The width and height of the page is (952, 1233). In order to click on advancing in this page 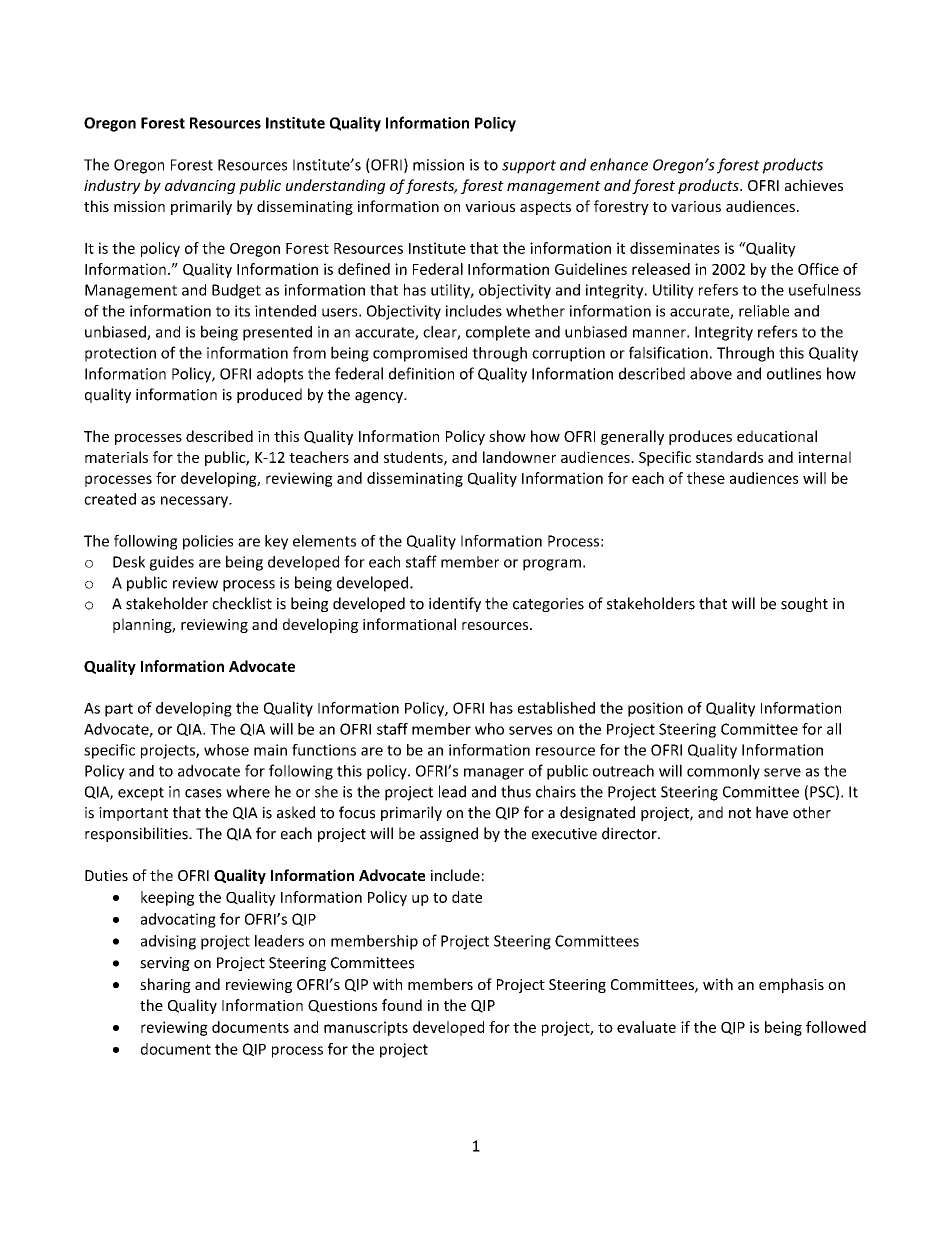, I will do `click(200, 186)`.
